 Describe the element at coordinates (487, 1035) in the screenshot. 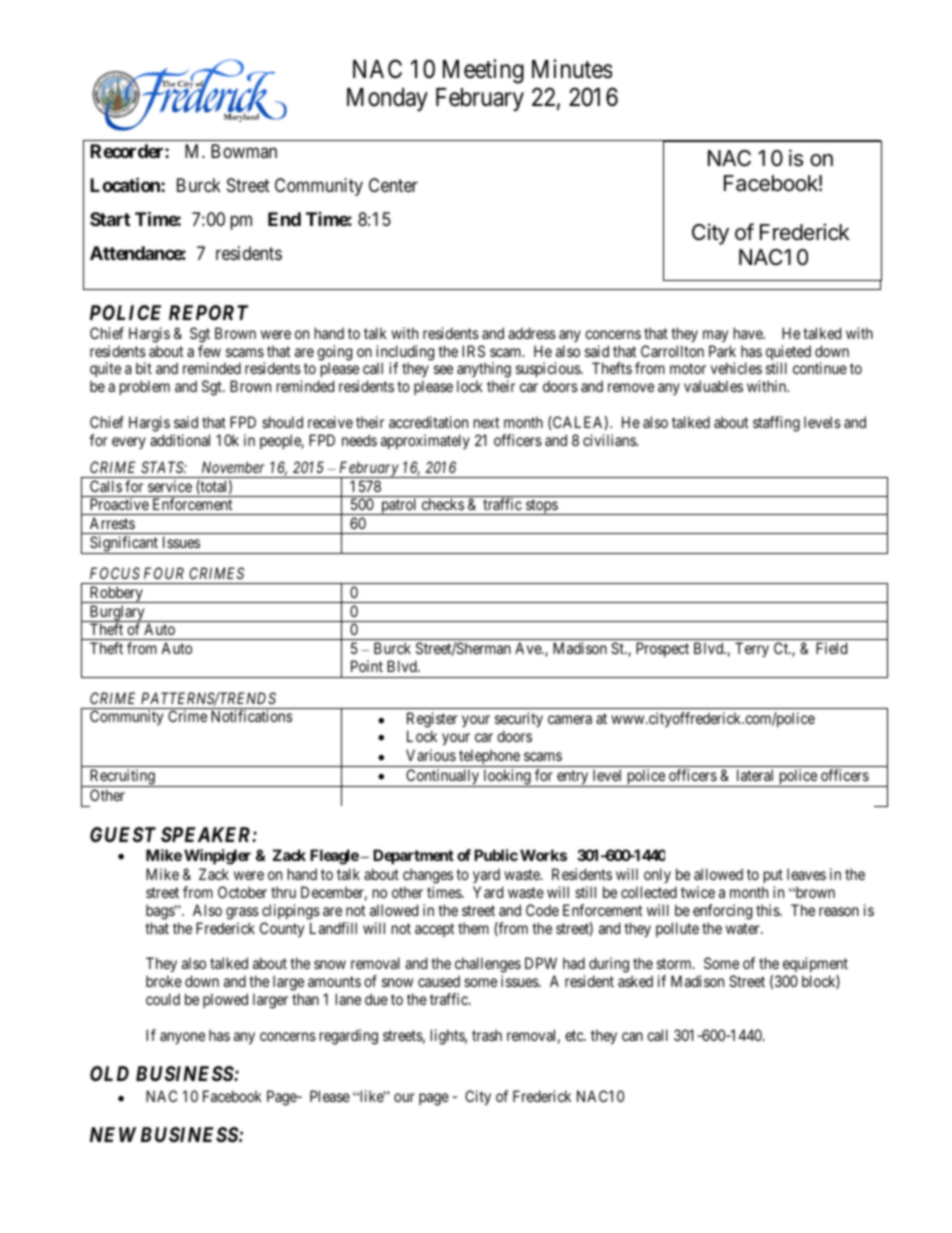

I see `trash` at that location.
